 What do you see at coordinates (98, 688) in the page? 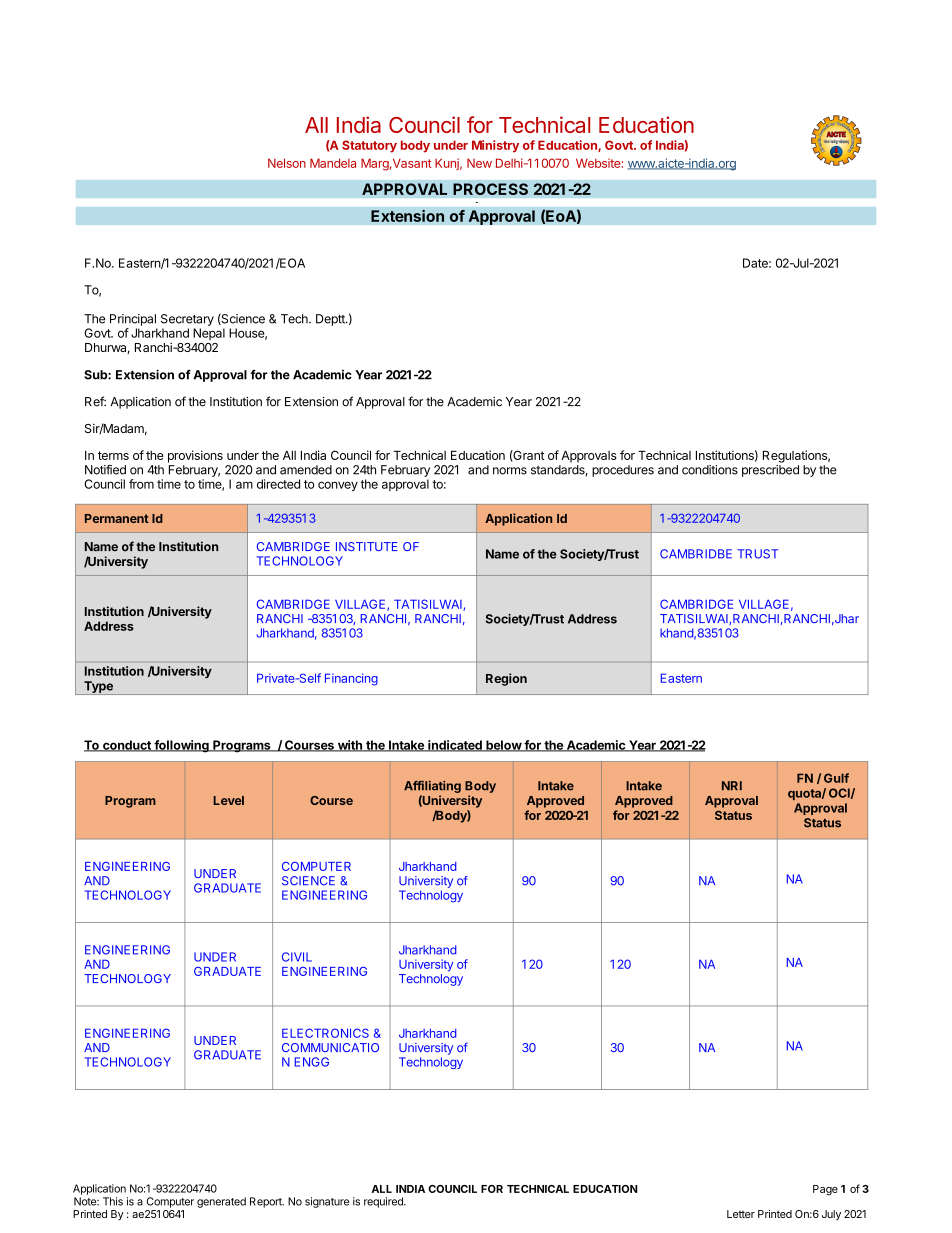
I see `Type` at bounding box center [98, 688].
